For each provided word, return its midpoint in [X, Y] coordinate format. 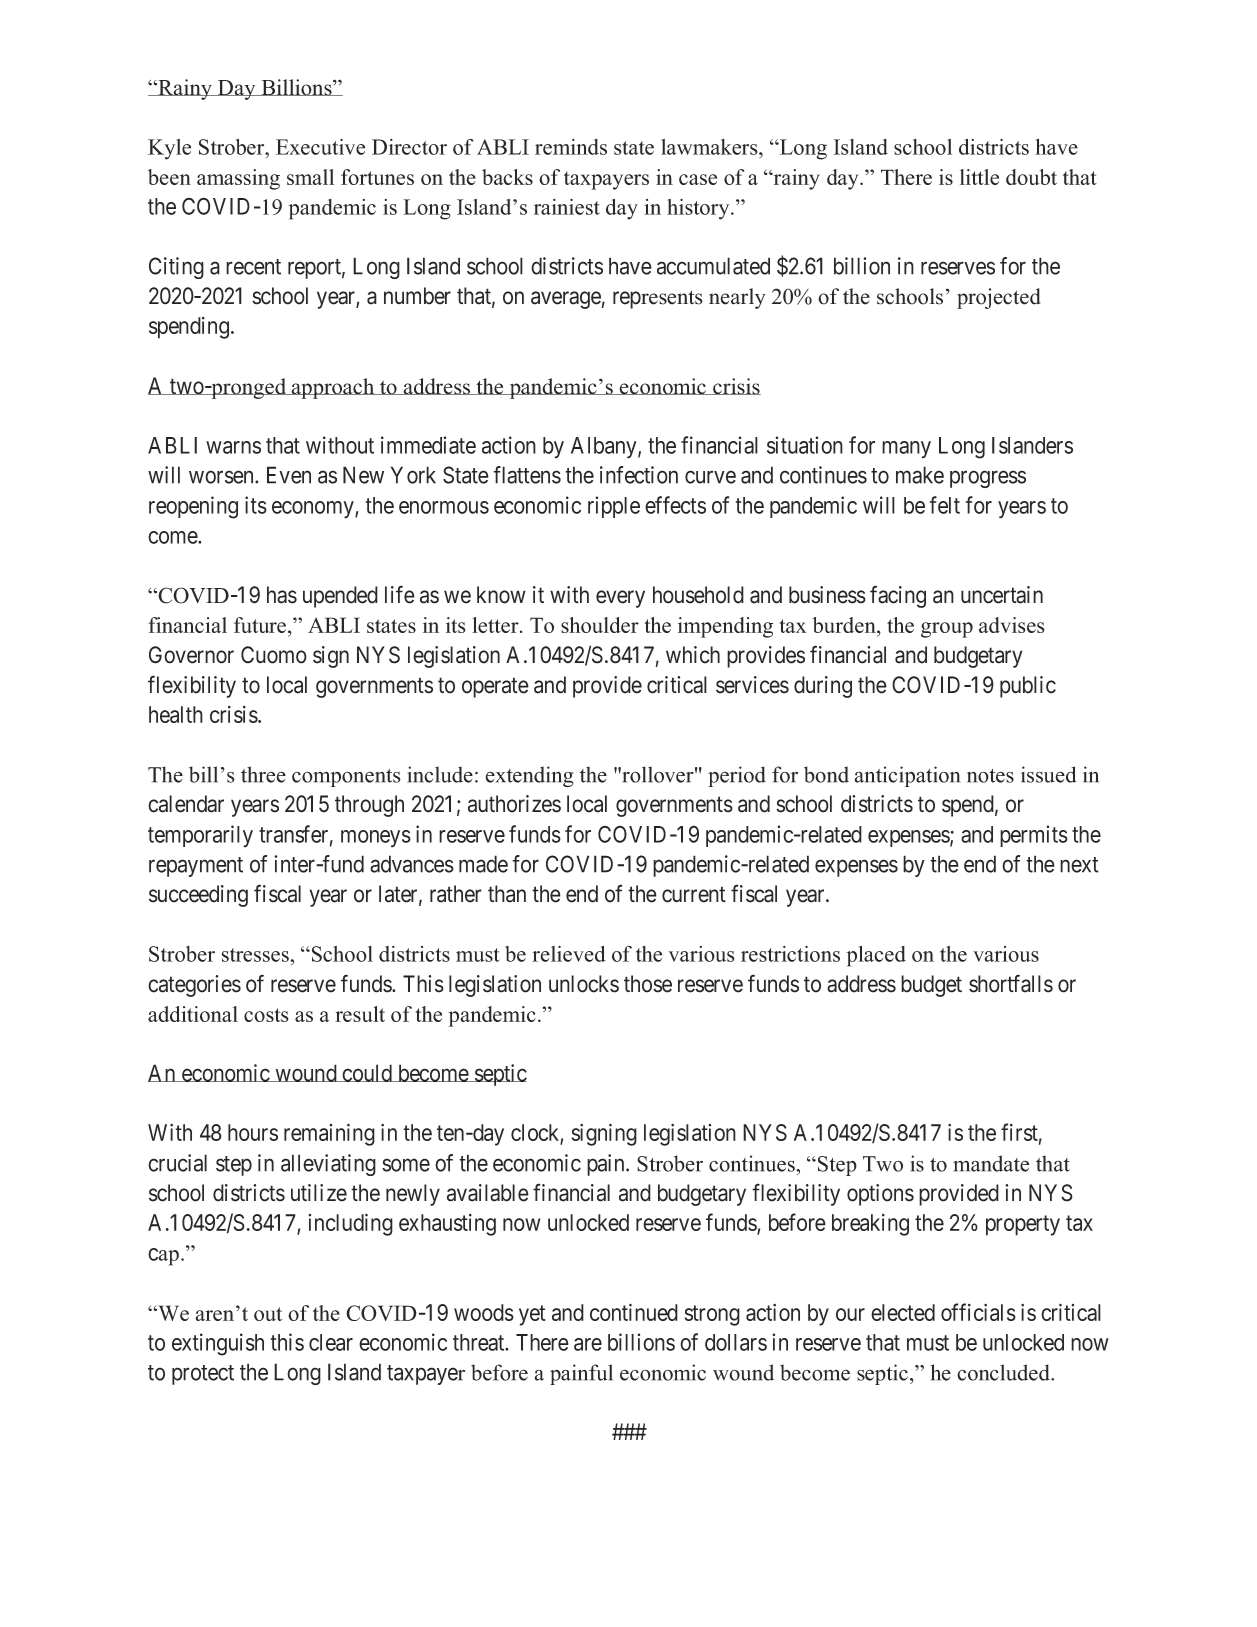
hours [253, 1132]
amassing [238, 179]
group [947, 630]
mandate [991, 1163]
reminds [571, 147]
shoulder [600, 625]
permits [1034, 836]
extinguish [218, 1344]
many [906, 449]
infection [639, 475]
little [979, 177]
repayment [196, 867]
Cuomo [274, 655]
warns [233, 447]
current [694, 895]
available [488, 1193]
